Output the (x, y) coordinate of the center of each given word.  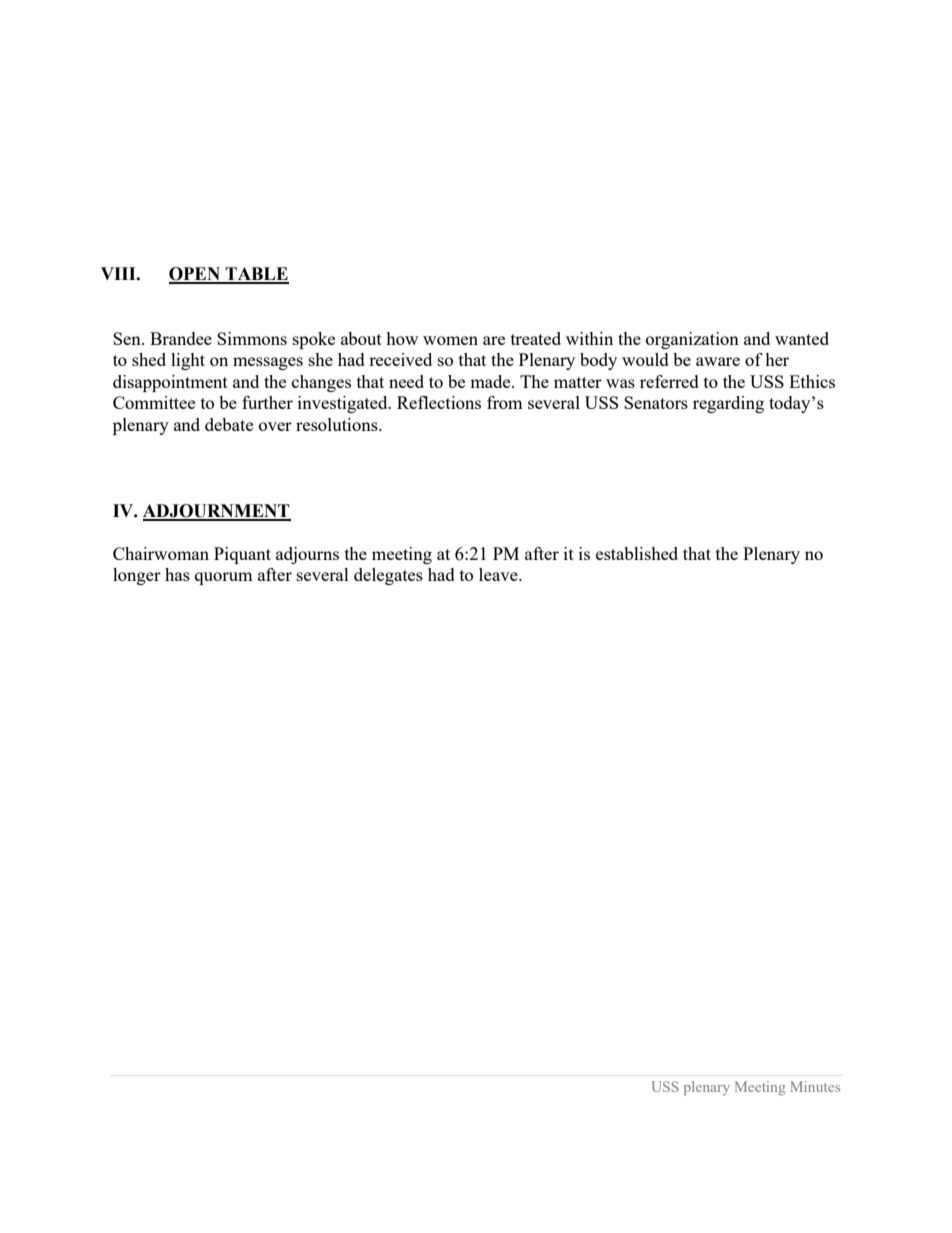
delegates (388, 576)
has (177, 574)
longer (137, 576)
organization (692, 340)
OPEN (196, 275)
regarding (728, 404)
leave (499, 574)
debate (229, 424)
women (450, 340)
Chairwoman (161, 553)
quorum (224, 578)
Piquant (242, 555)
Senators (656, 402)
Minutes (815, 1086)
